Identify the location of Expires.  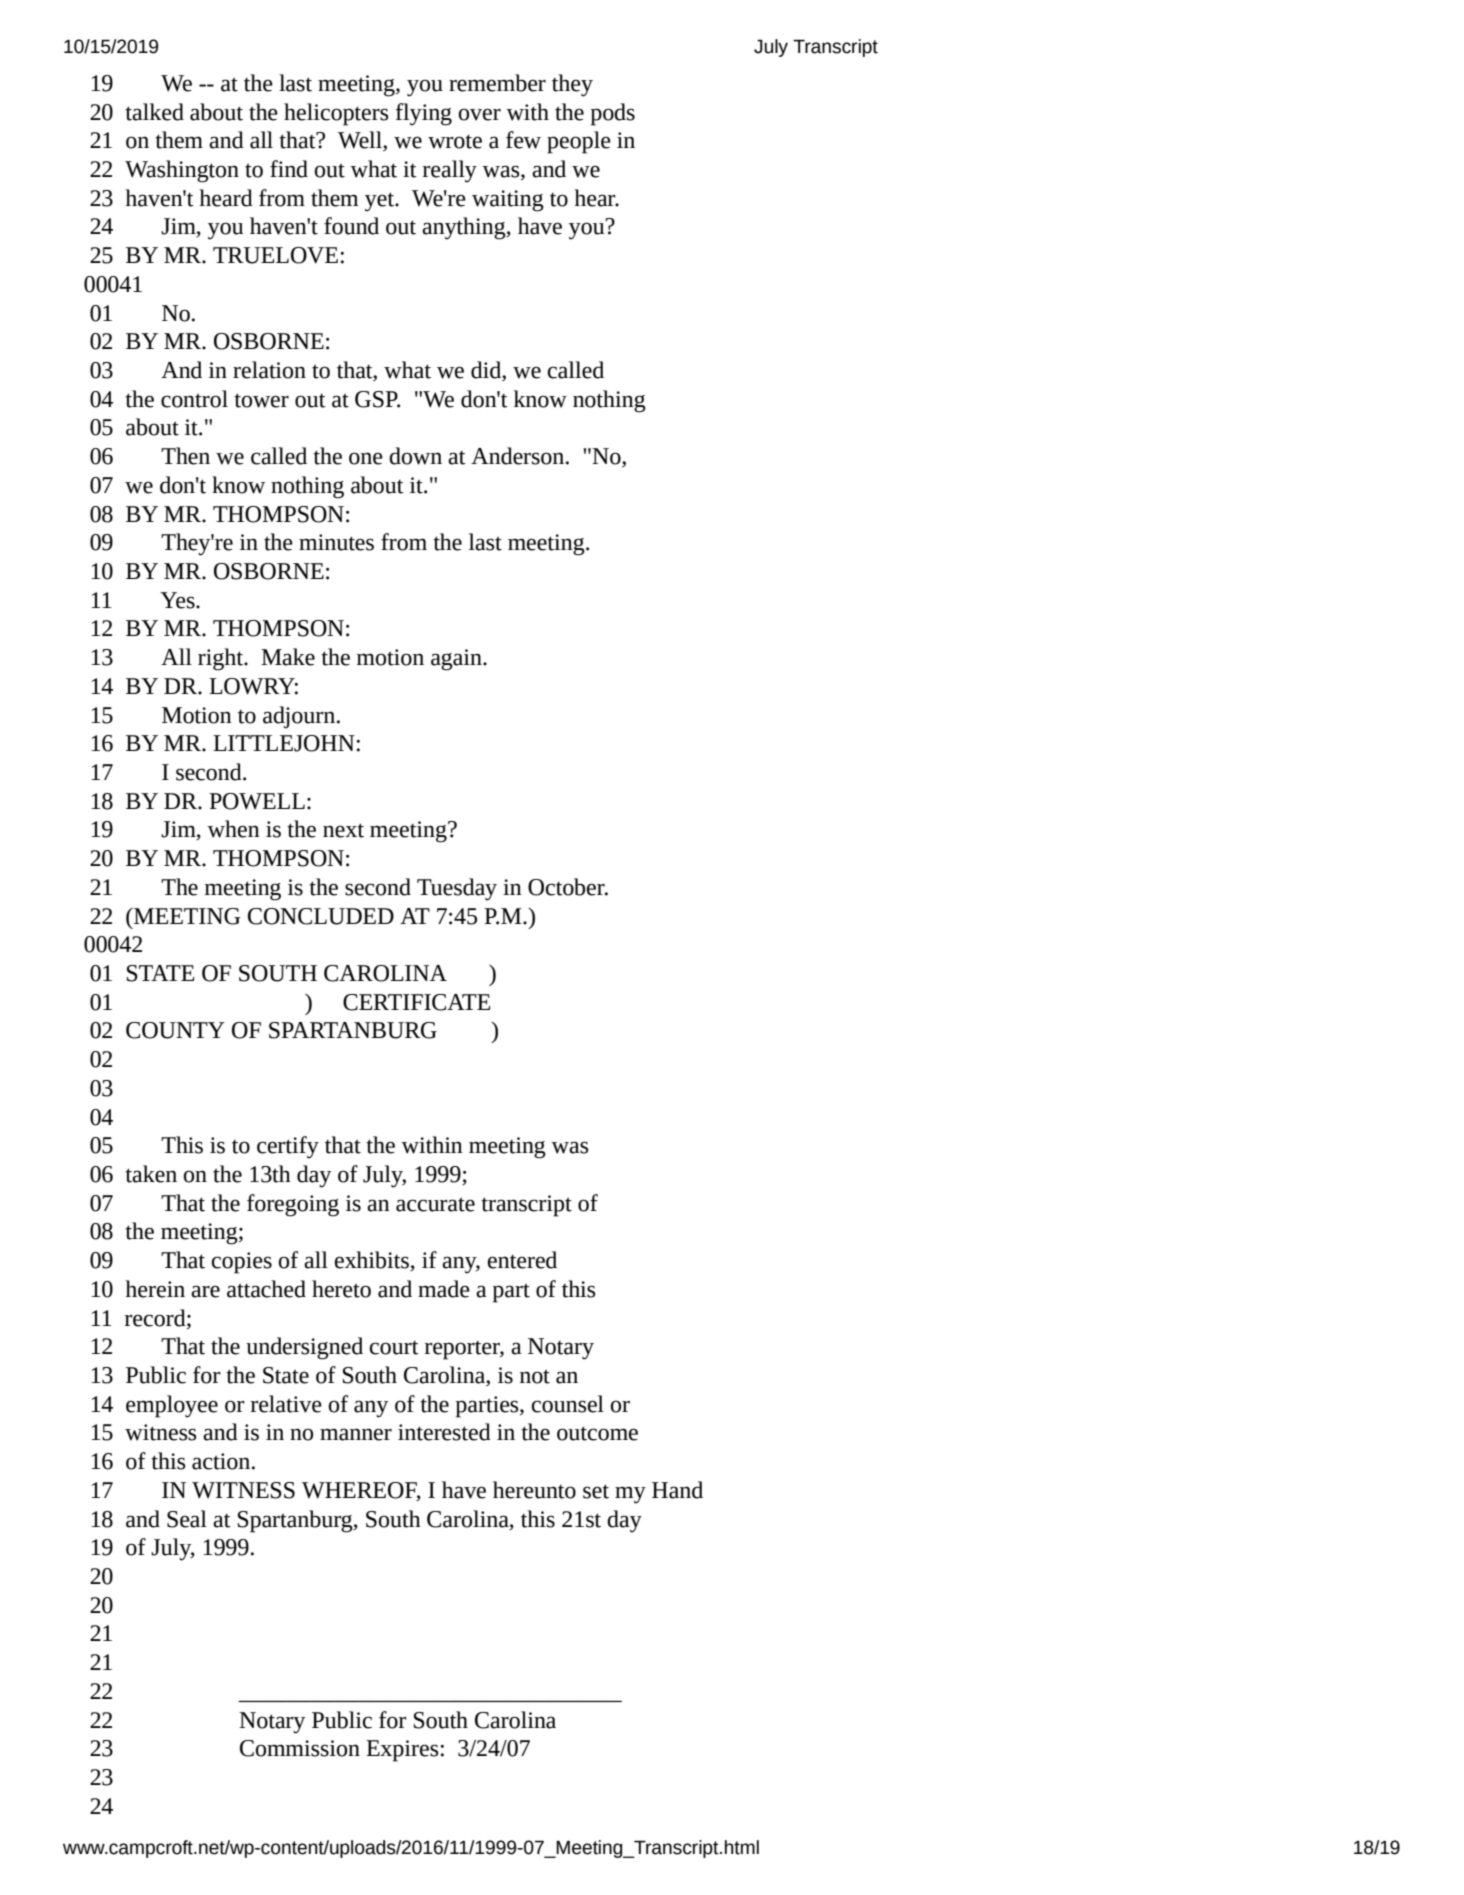
(402, 1751).
